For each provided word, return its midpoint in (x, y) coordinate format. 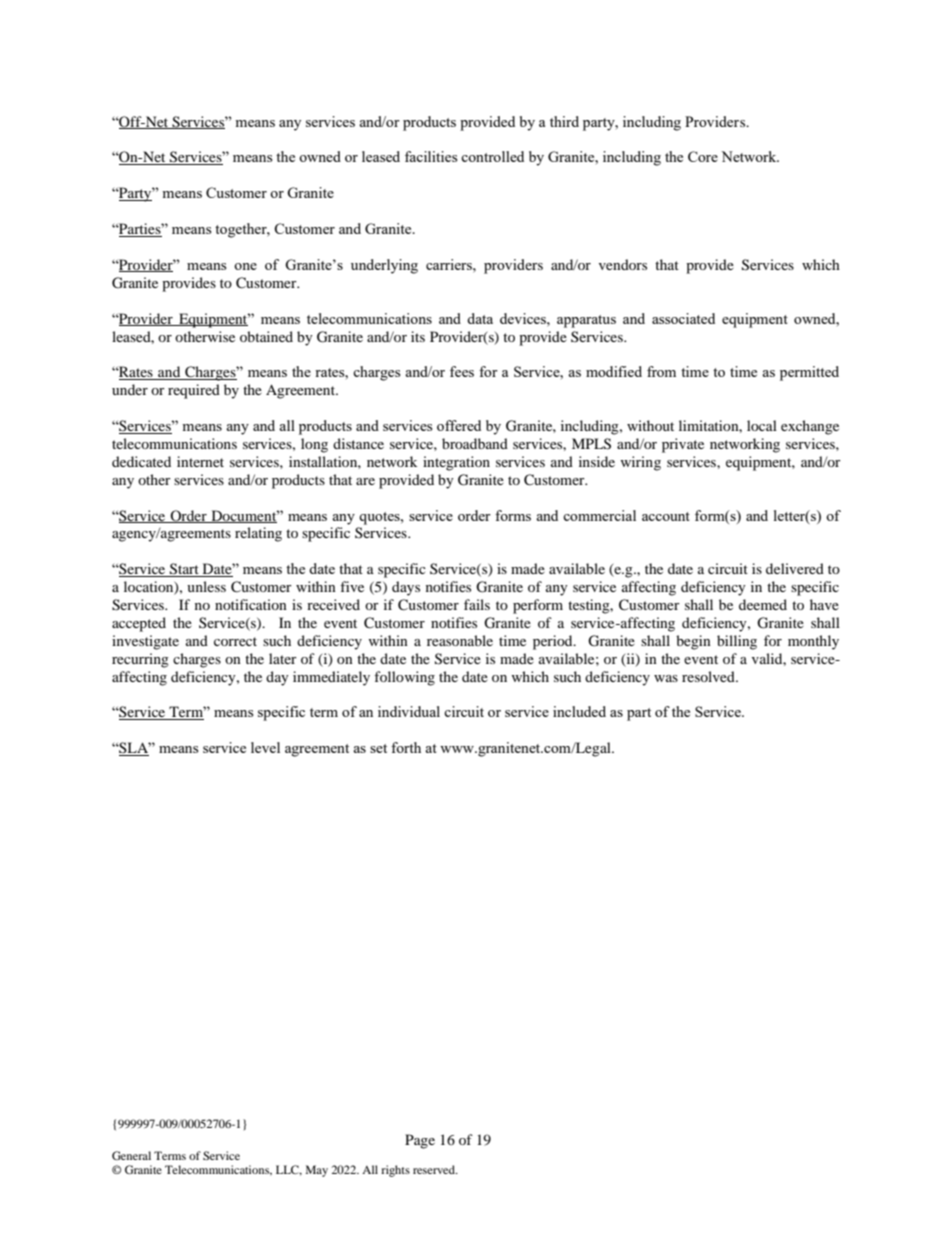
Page (420, 1141)
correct (235, 641)
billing (737, 642)
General (131, 1155)
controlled (492, 156)
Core (703, 156)
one (245, 266)
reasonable (460, 640)
